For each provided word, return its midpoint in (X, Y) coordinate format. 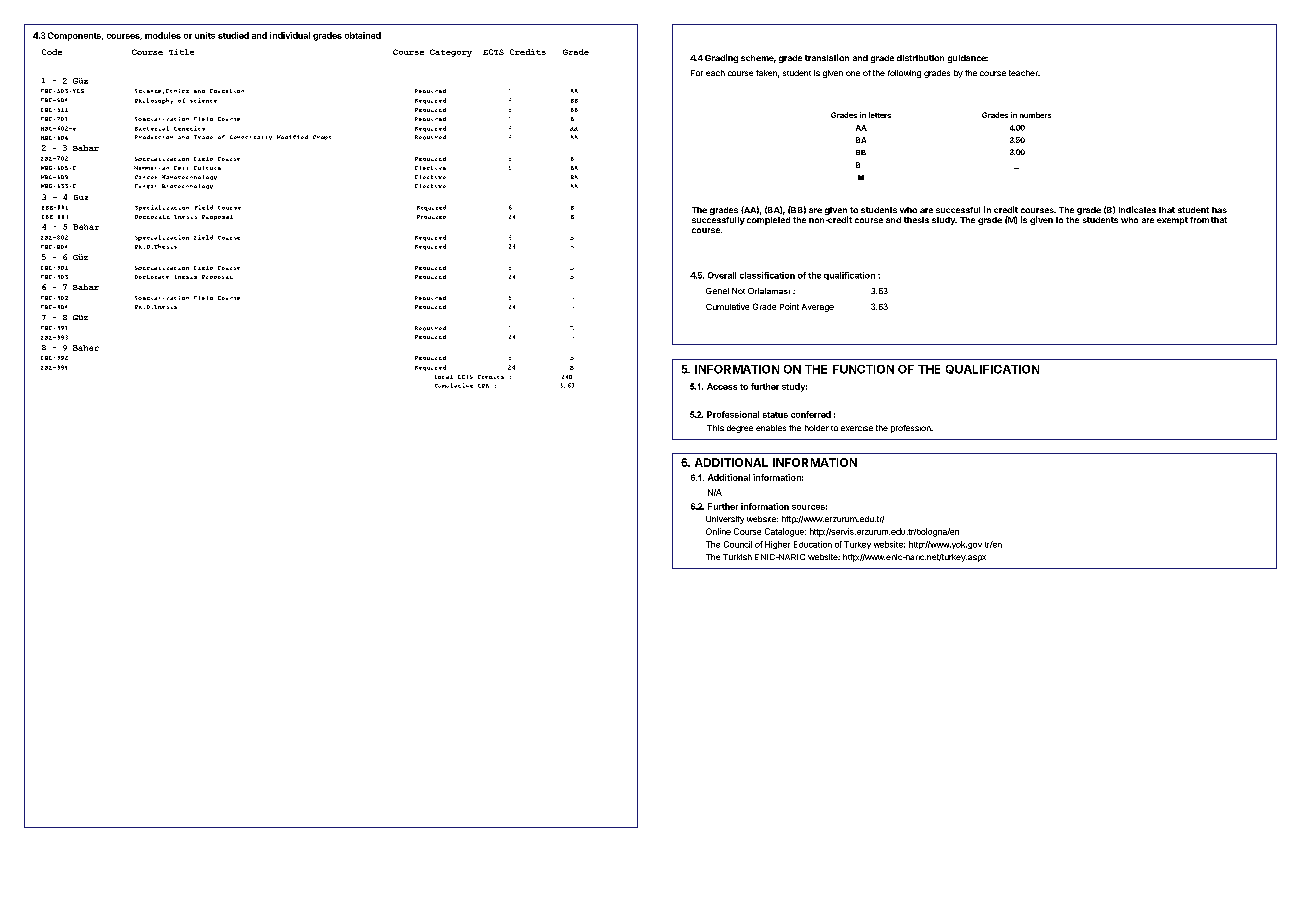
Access (722, 386)
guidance (968, 59)
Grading (721, 58)
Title (181, 52)
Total (444, 377)
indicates (1137, 209)
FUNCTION (863, 369)
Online (718, 531)
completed (768, 221)
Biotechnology (187, 186)
